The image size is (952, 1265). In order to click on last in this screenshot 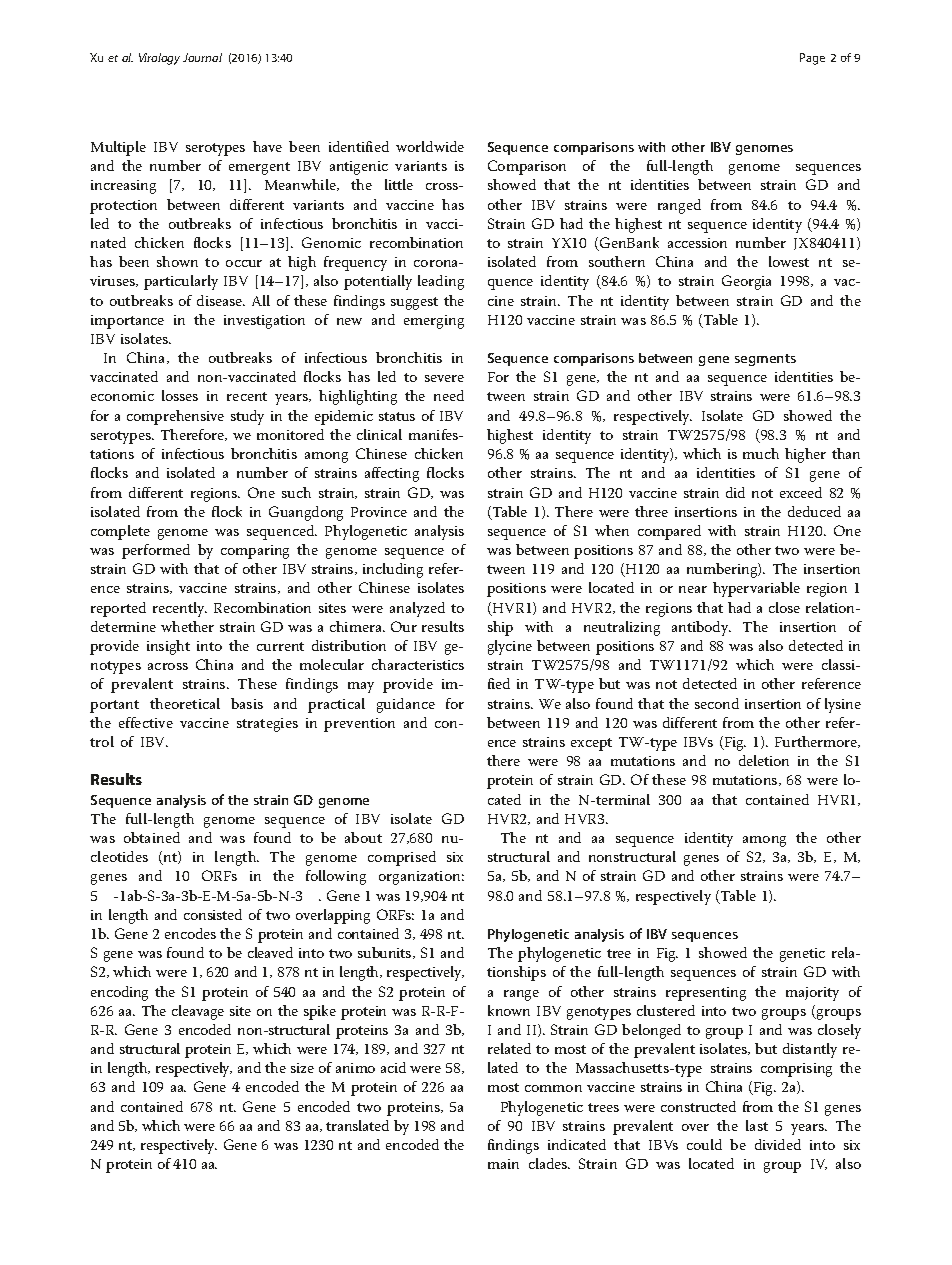, I will do `click(757, 1125)`.
